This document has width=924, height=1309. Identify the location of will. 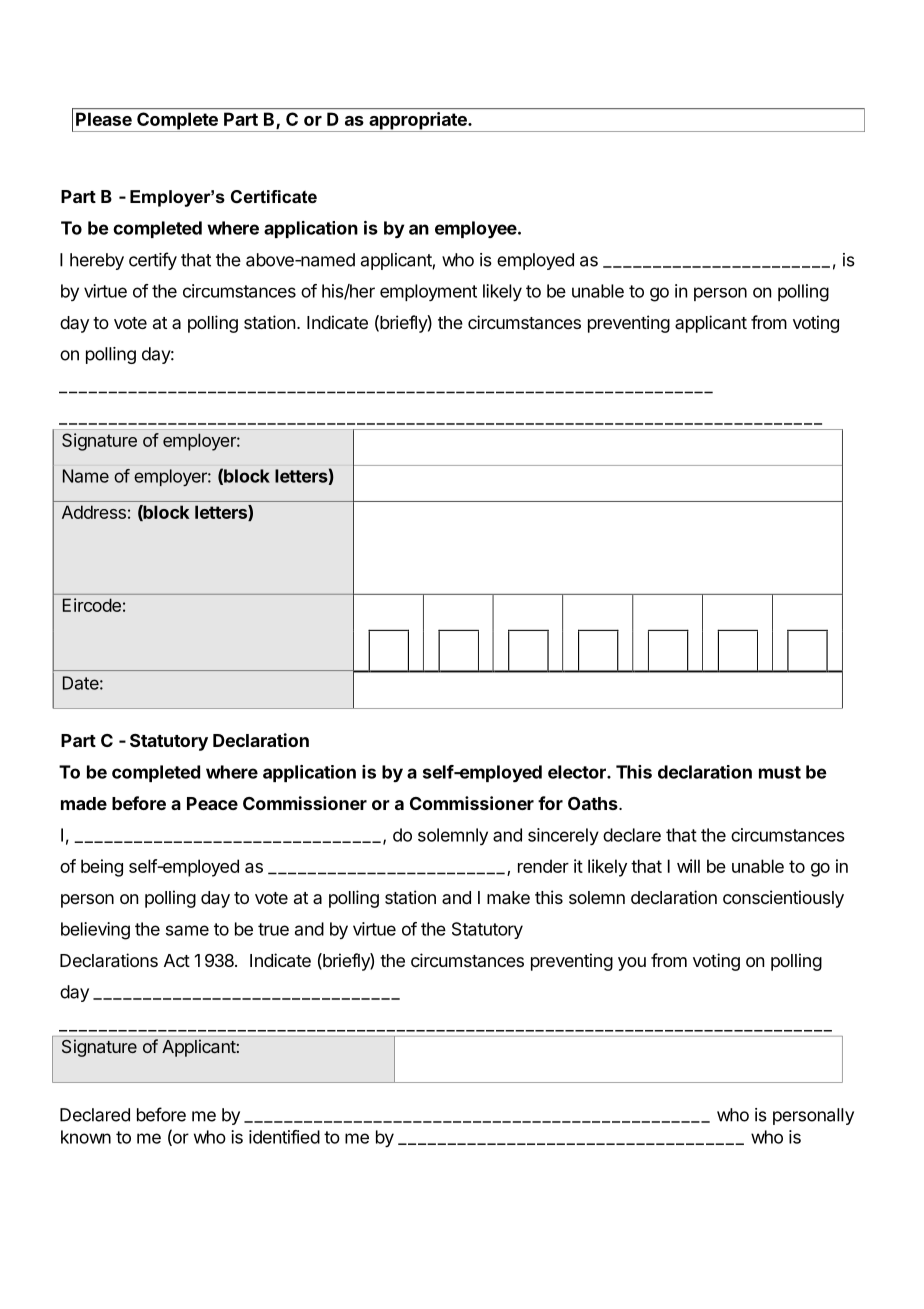
(688, 866).
